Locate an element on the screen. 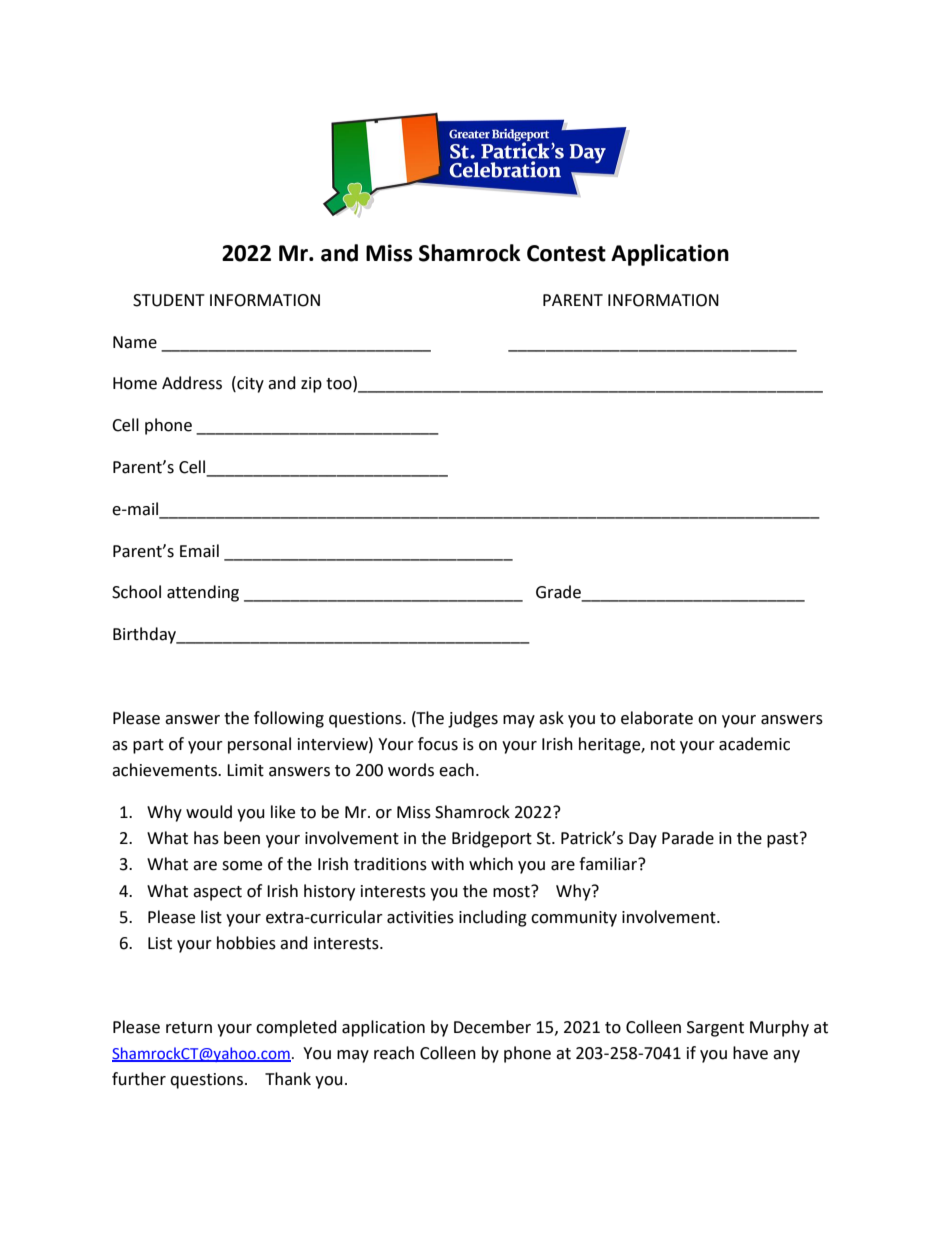 This screenshot has width=952, height=1233. zip is located at coordinates (311, 385).
